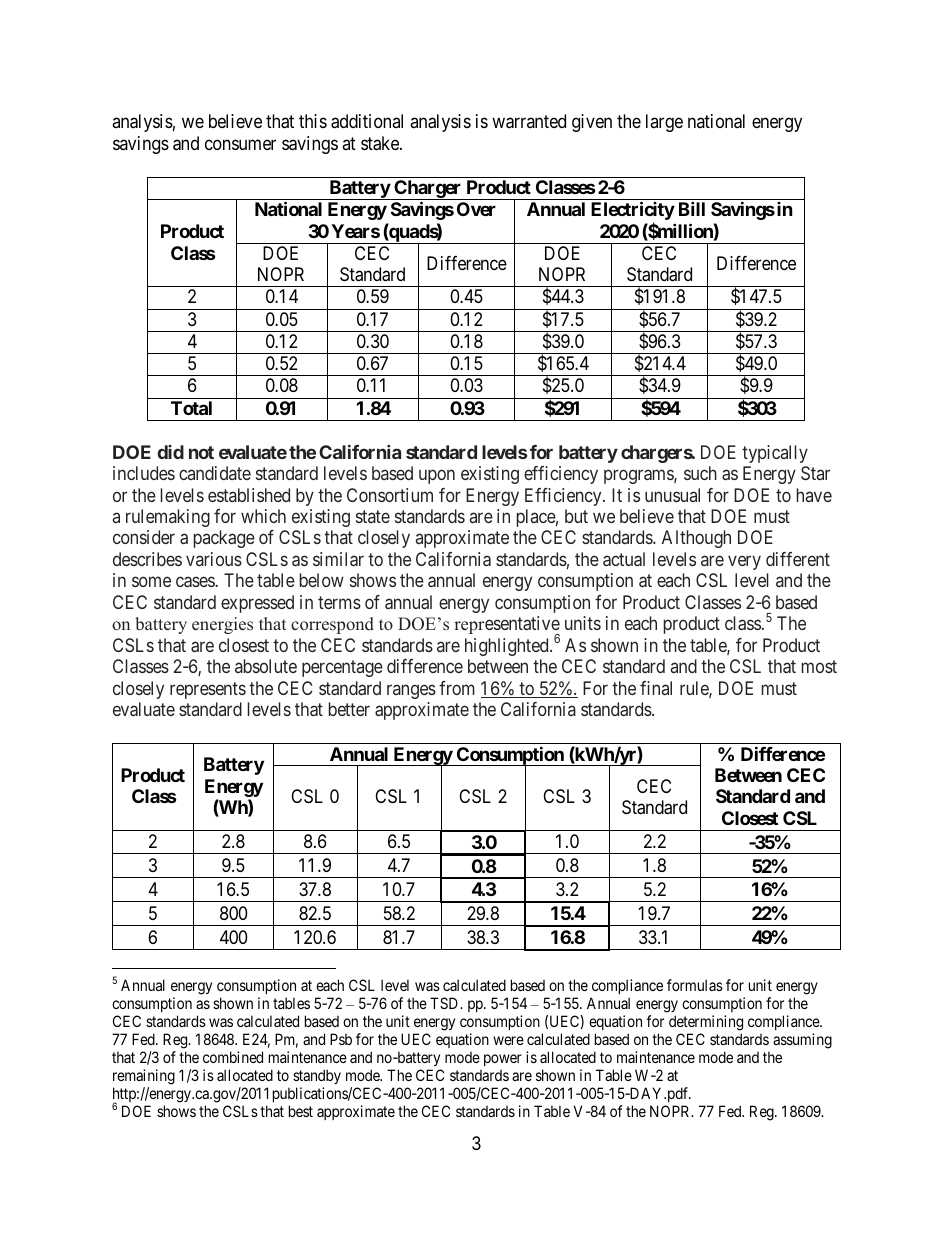 The image size is (952, 1233). What do you see at coordinates (802, 1041) in the document?
I see `assuming` at bounding box center [802, 1041].
